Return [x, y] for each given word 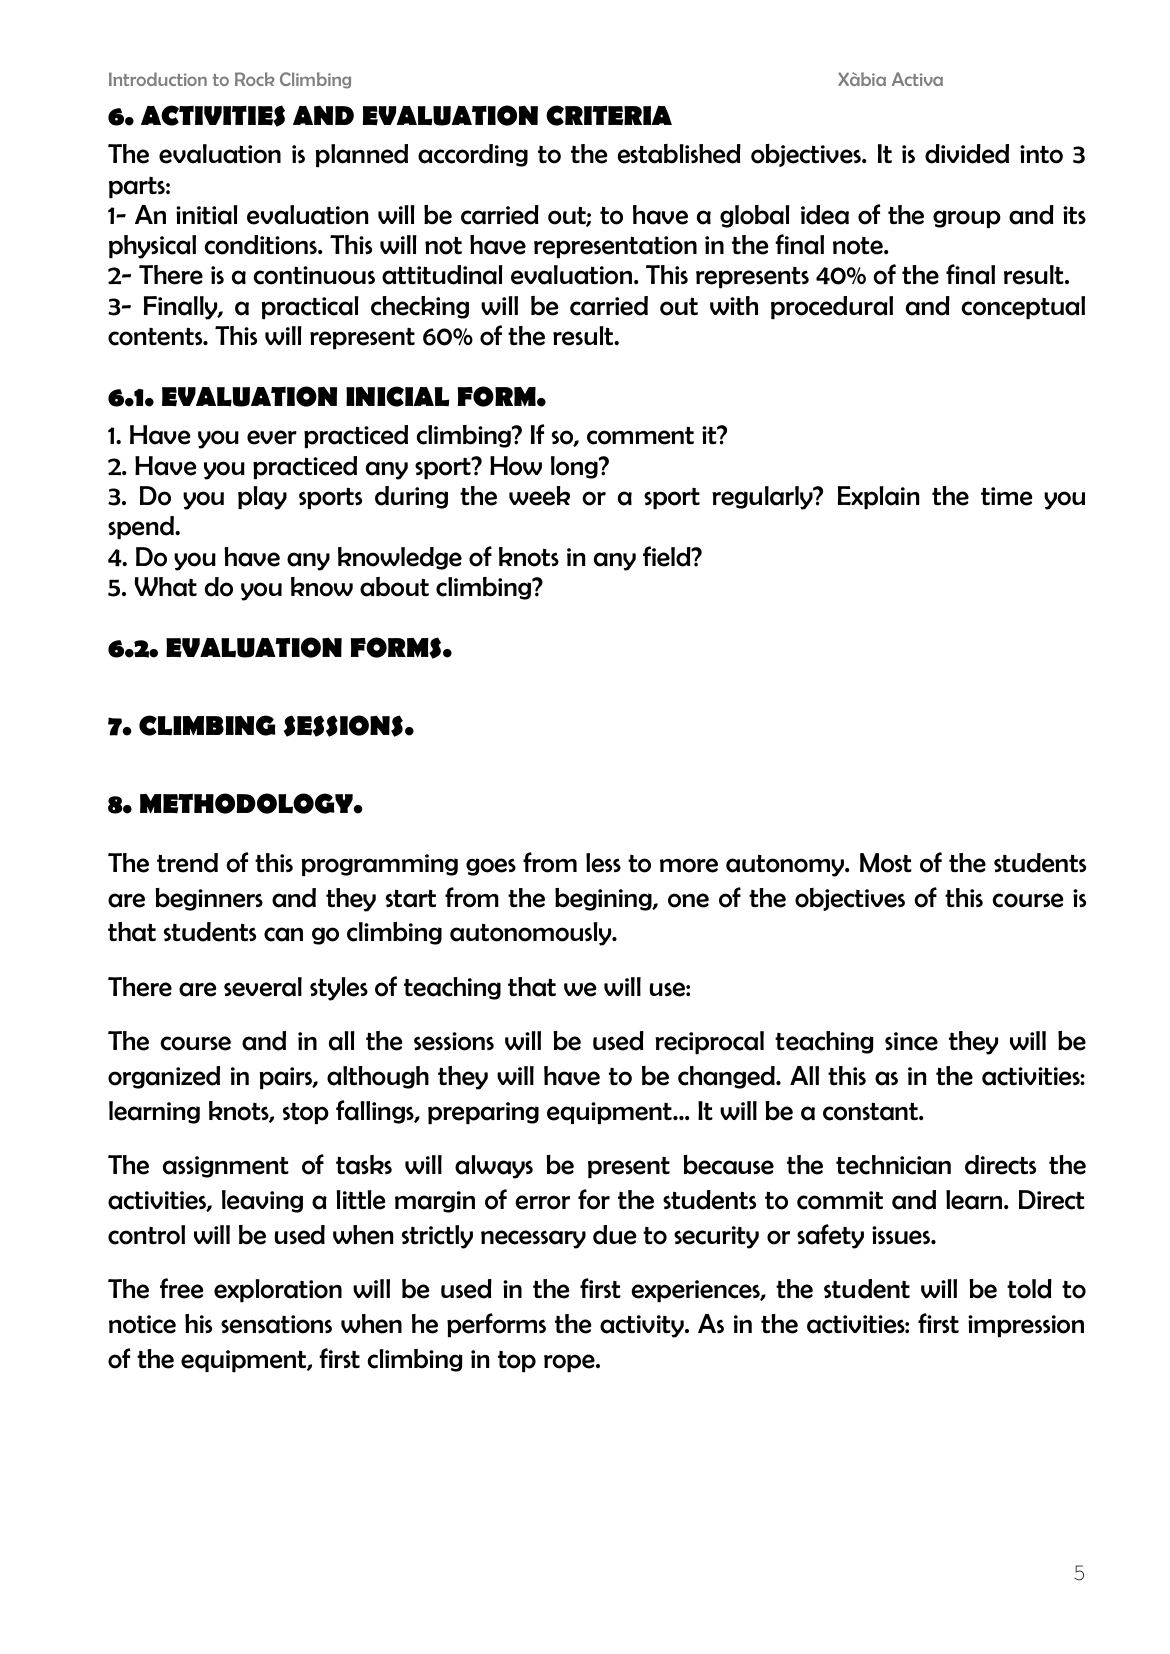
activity [643, 1326]
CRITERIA [609, 115]
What [166, 587]
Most [886, 863]
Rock [254, 79]
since [911, 1041]
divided [967, 154]
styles [339, 989]
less [603, 863]
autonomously [532, 934]
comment [640, 435]
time [1007, 496]
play [262, 498]
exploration [278, 1291]
